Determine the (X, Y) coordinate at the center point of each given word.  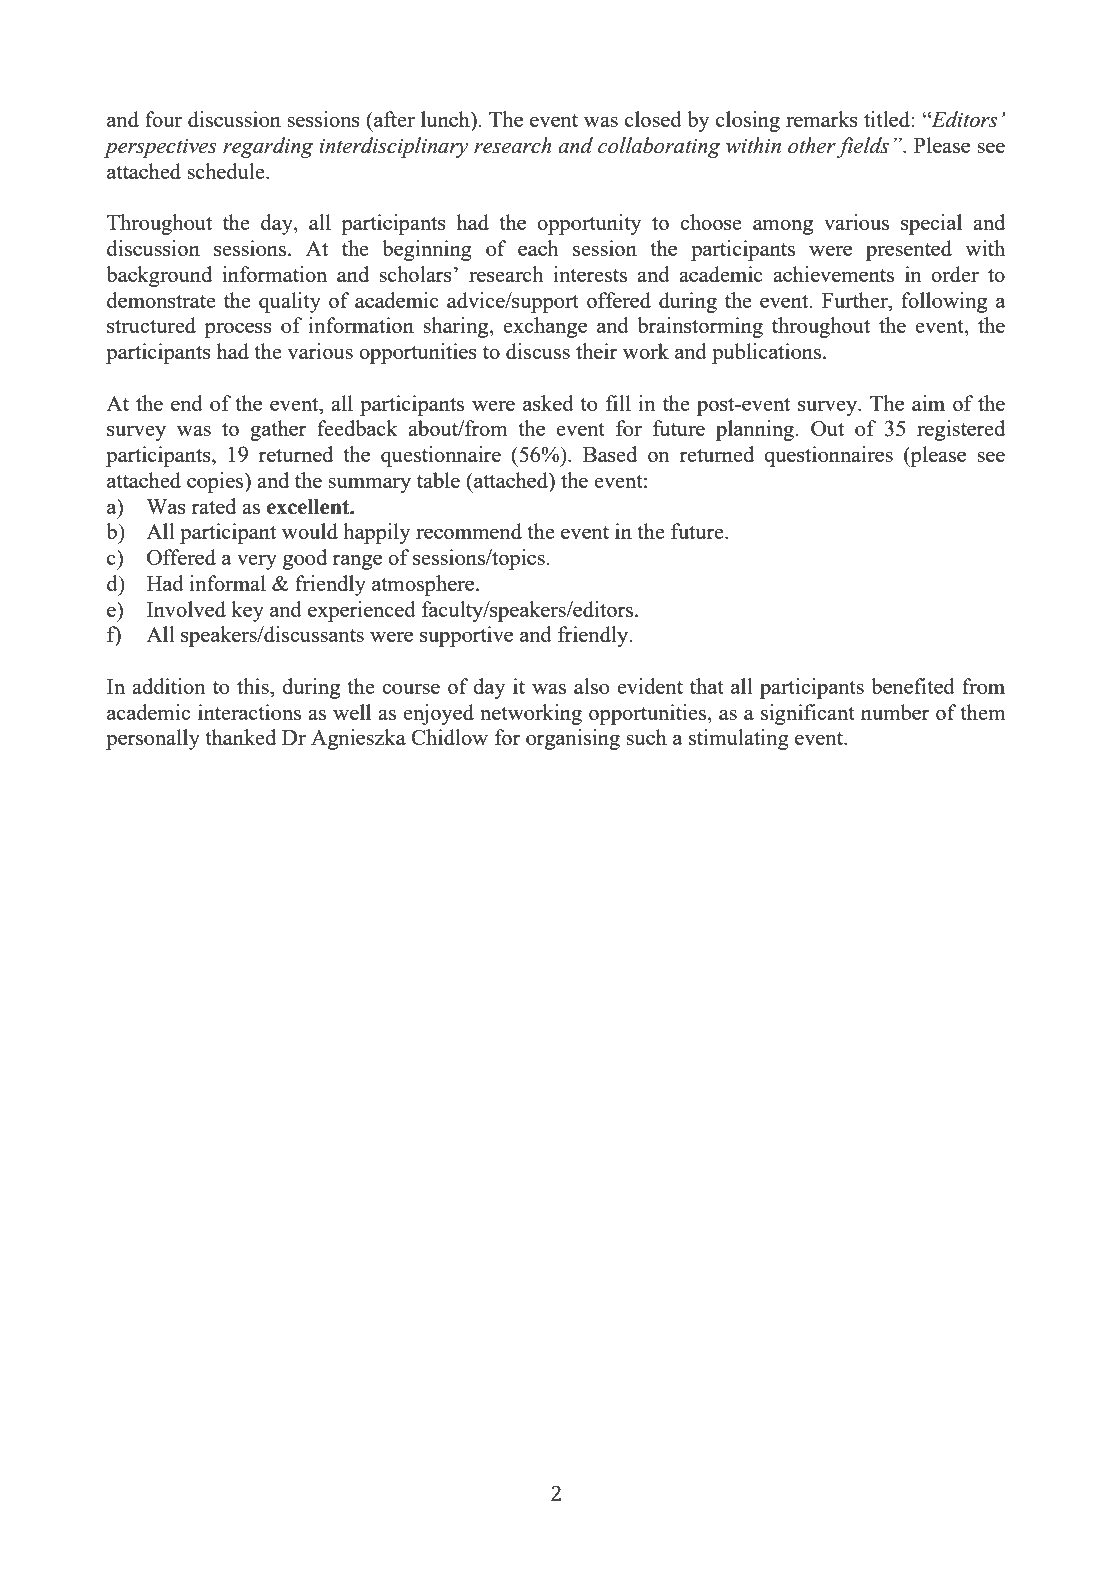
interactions (249, 712)
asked (548, 403)
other (813, 146)
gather (278, 430)
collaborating (659, 147)
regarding (268, 147)
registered (961, 430)
